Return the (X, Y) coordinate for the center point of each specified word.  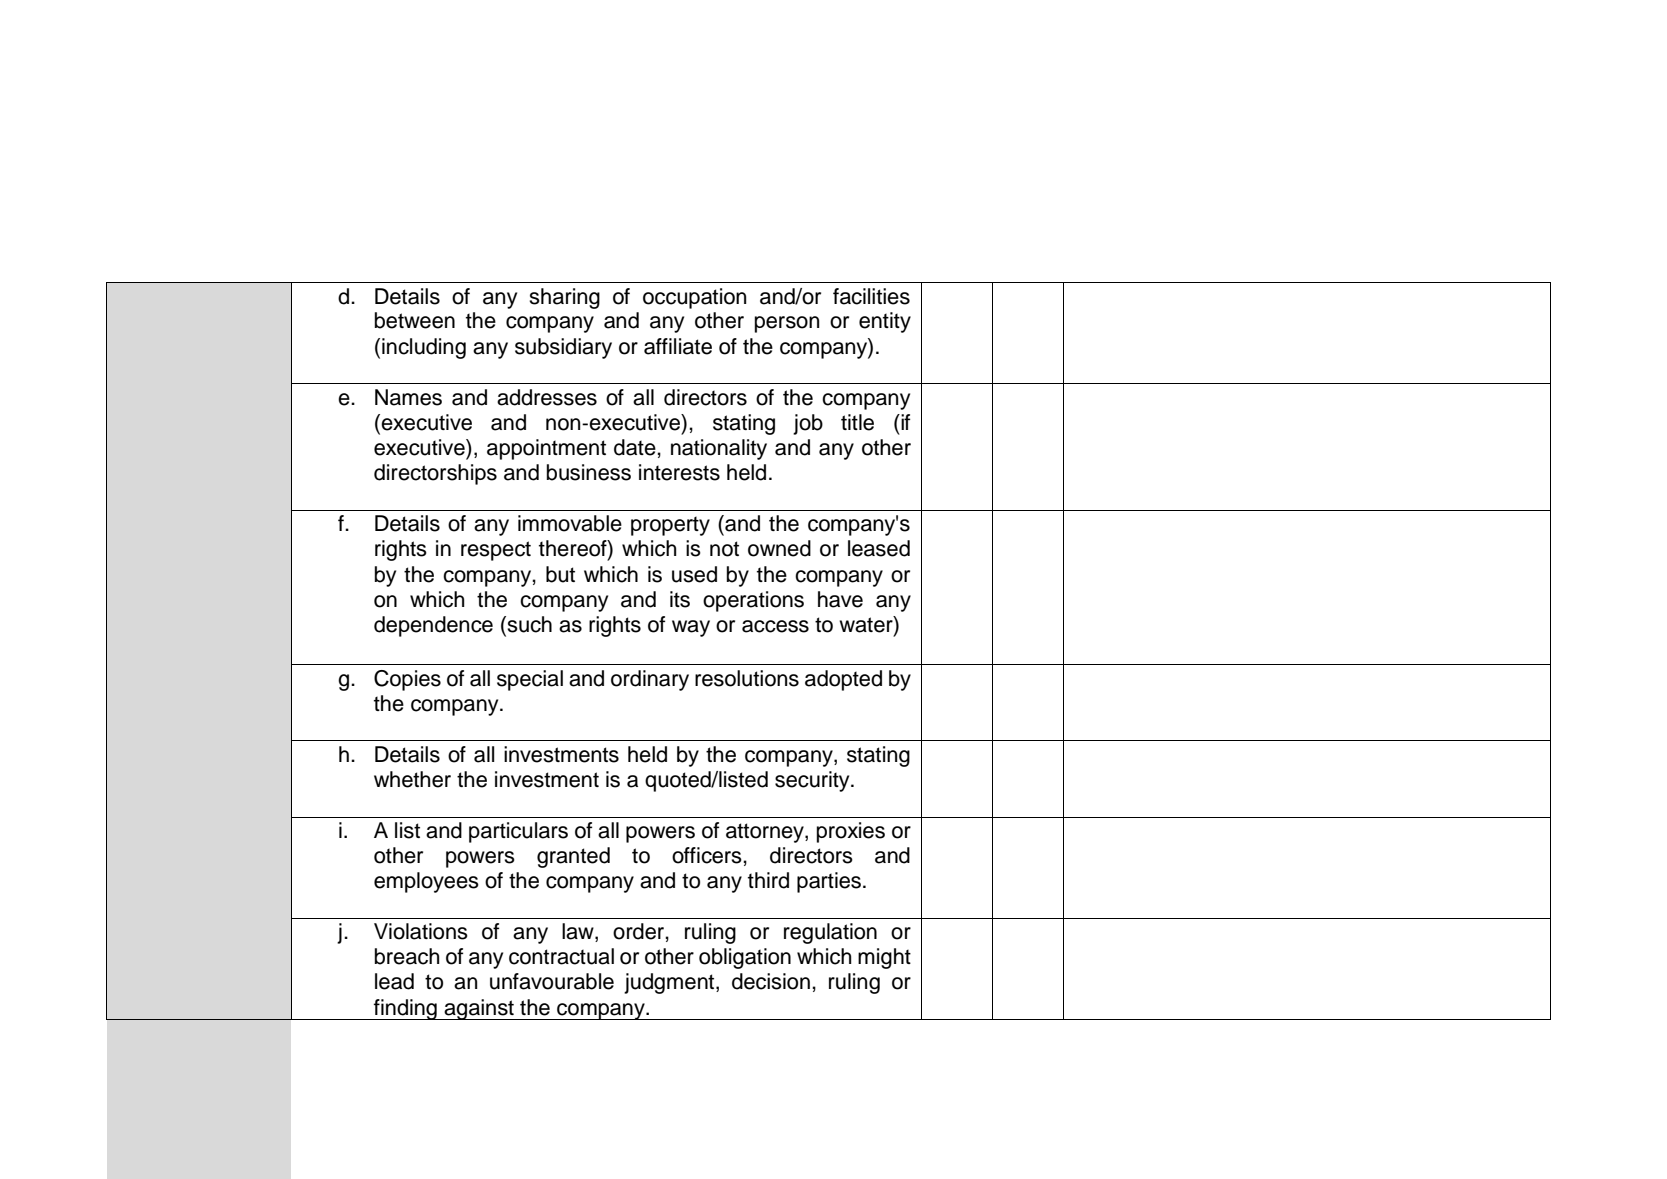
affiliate (678, 346)
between (415, 320)
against (479, 1009)
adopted (843, 680)
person (787, 324)
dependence (433, 626)
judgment (670, 983)
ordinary (650, 680)
